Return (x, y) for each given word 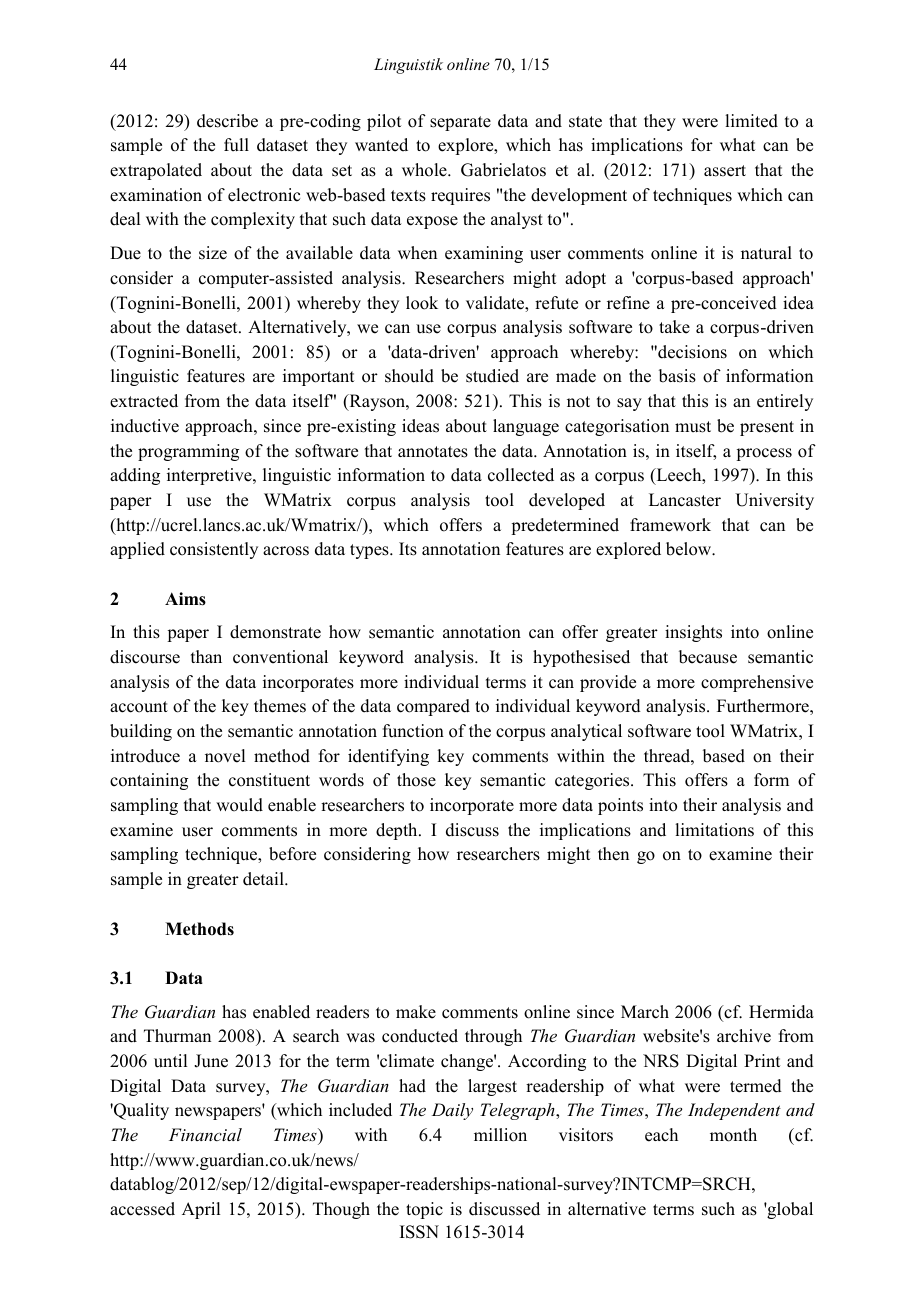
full (236, 145)
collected (521, 475)
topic (424, 1210)
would (239, 805)
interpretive (210, 476)
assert (725, 171)
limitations (714, 830)
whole (425, 170)
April (201, 1210)
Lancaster (685, 500)
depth (398, 831)
